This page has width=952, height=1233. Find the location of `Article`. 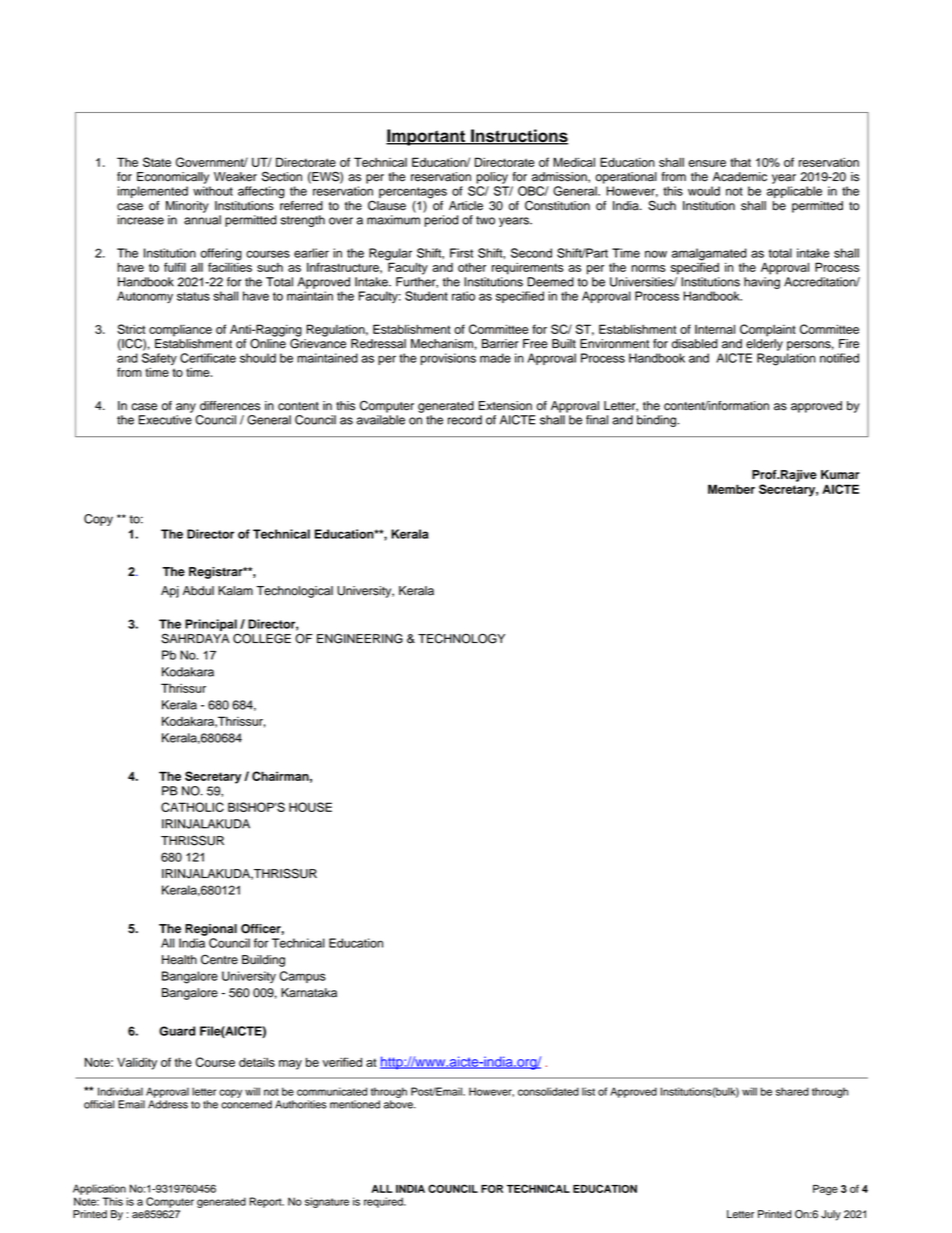

Article is located at coordinates (466, 206).
